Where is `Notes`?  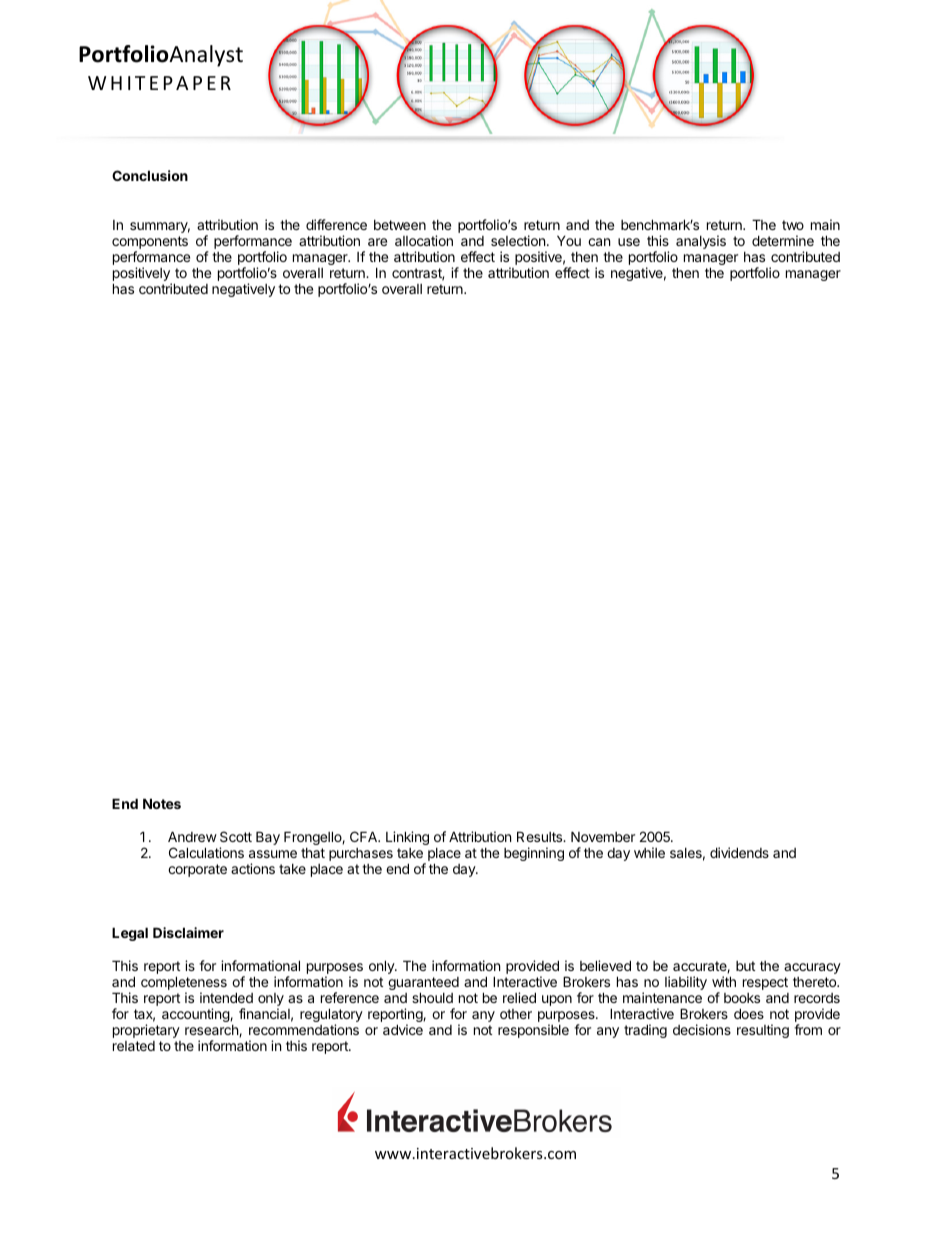
Notes is located at coordinates (162, 803).
